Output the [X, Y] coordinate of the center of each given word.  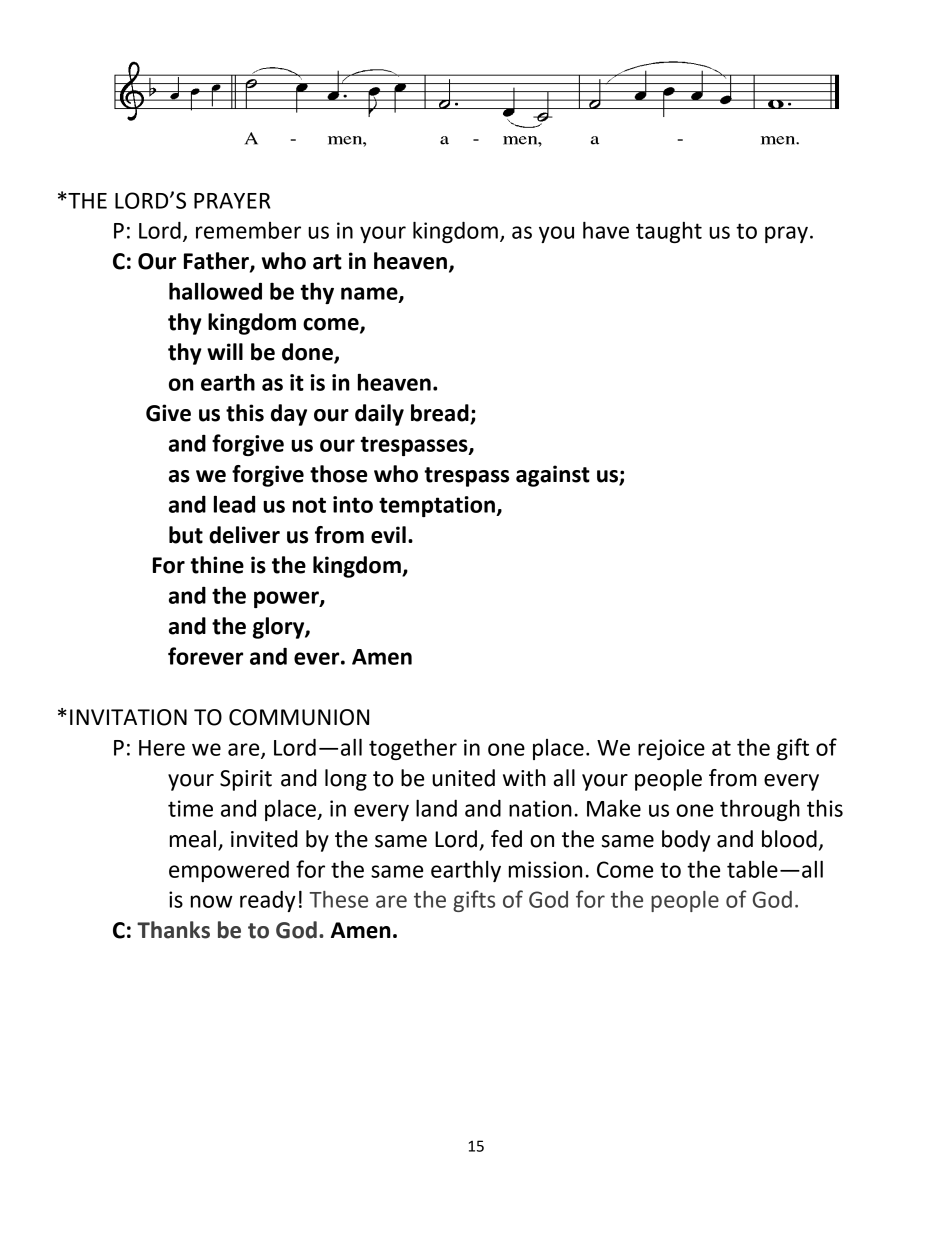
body [686, 841]
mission [545, 869]
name [370, 294]
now [212, 901]
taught [669, 232]
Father [217, 262]
